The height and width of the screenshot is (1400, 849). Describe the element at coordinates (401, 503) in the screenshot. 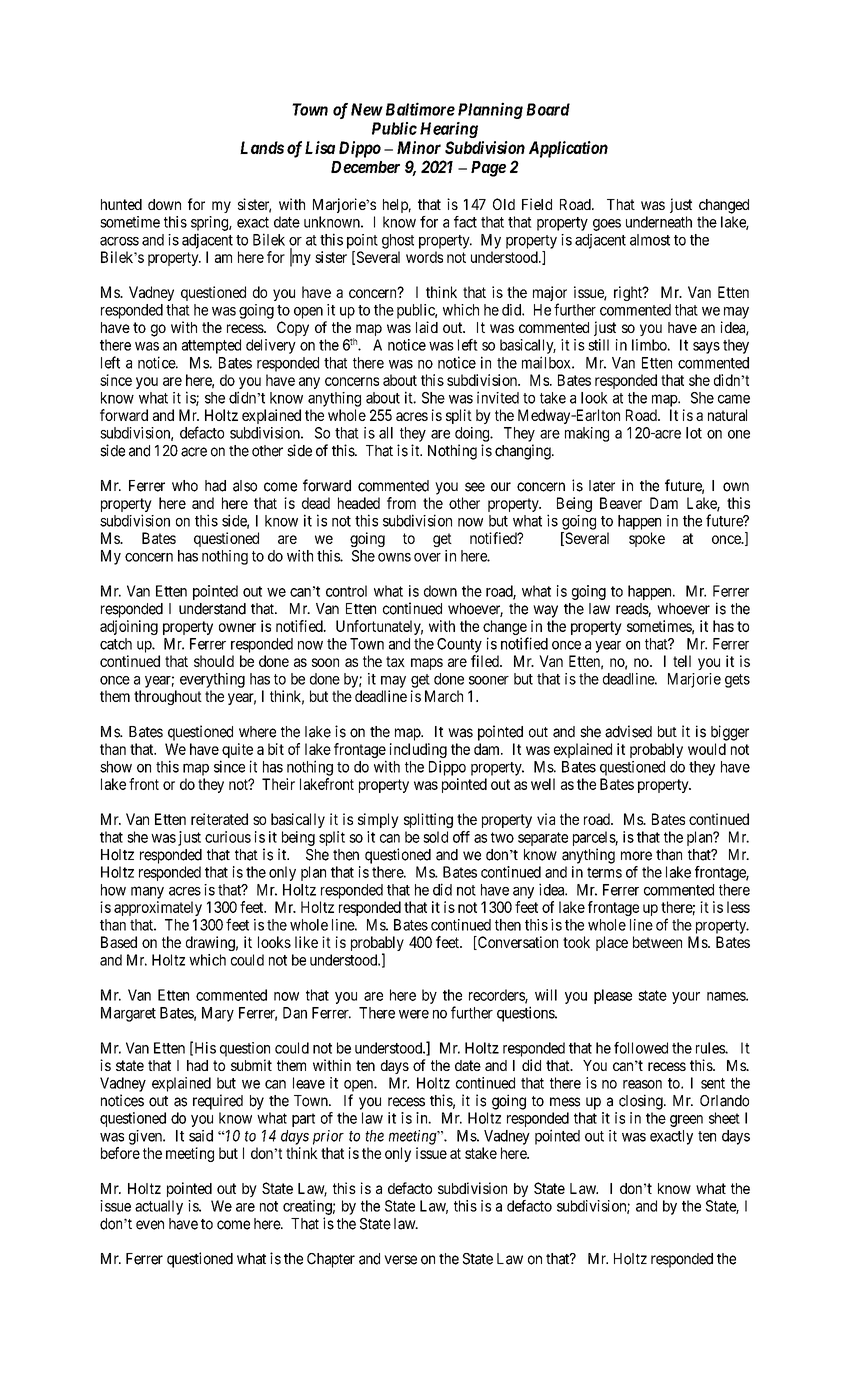

I see `from` at that location.
